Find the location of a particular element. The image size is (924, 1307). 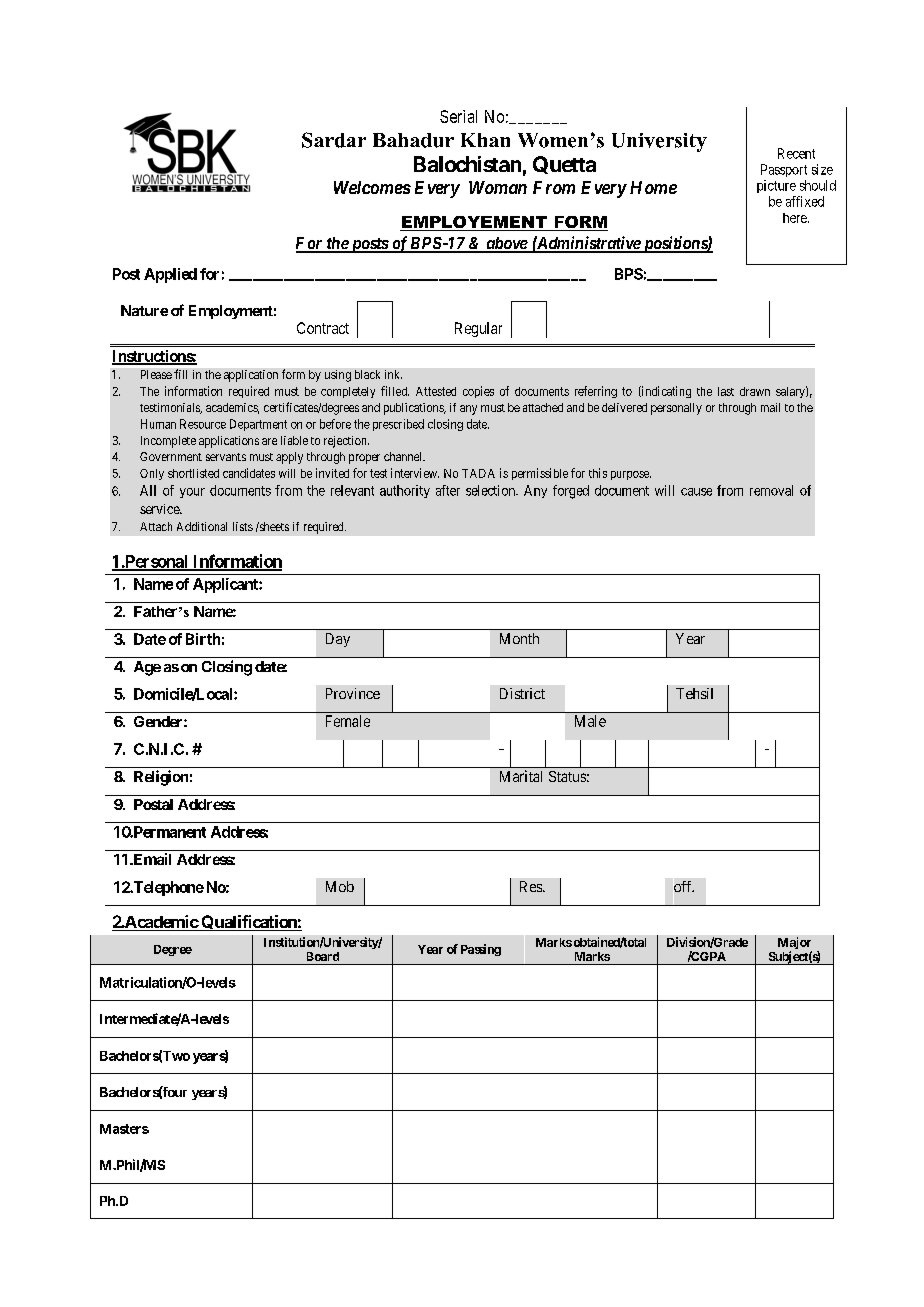

selection is located at coordinates (491, 490).
